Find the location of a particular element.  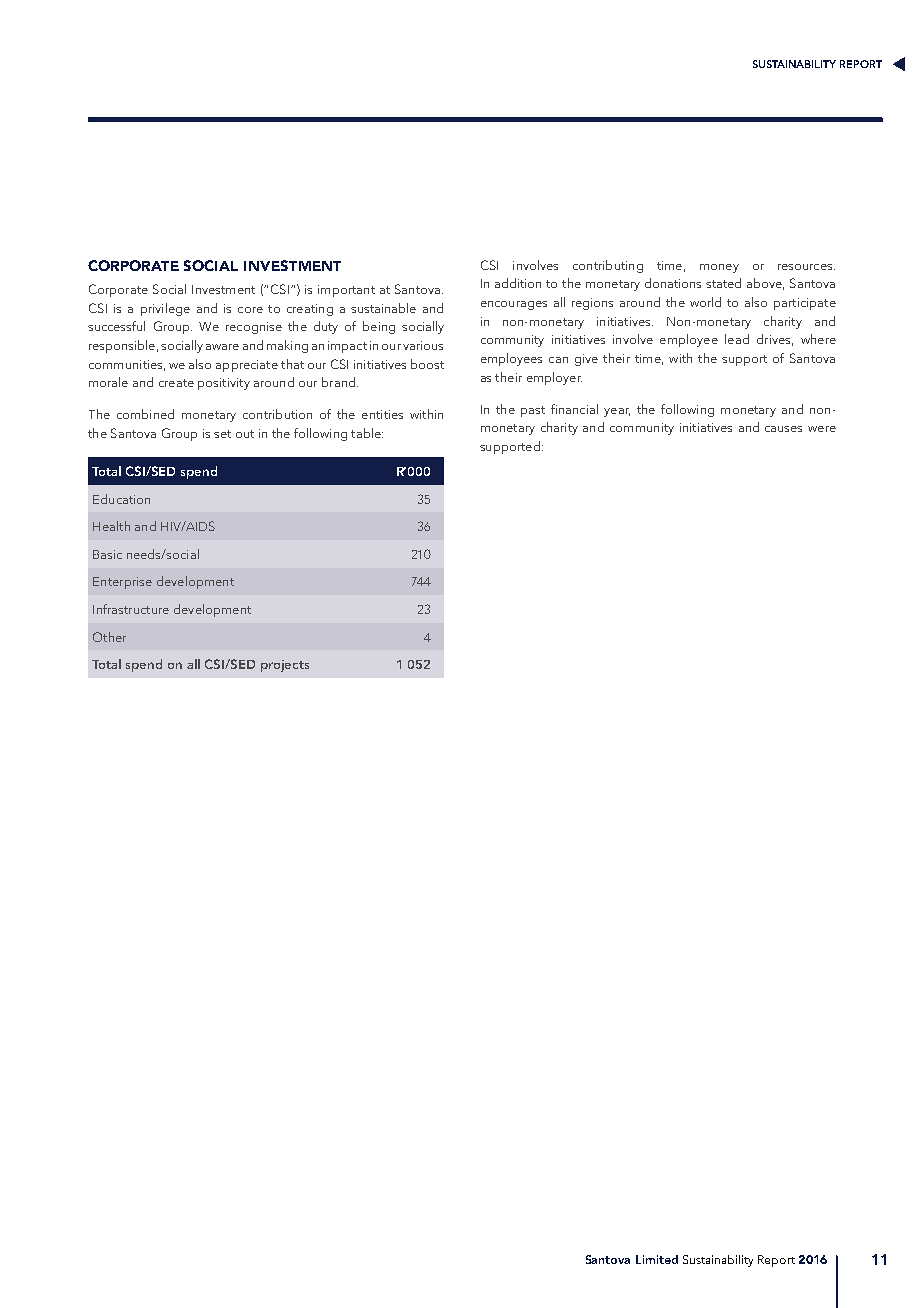

Other is located at coordinates (109, 637).
